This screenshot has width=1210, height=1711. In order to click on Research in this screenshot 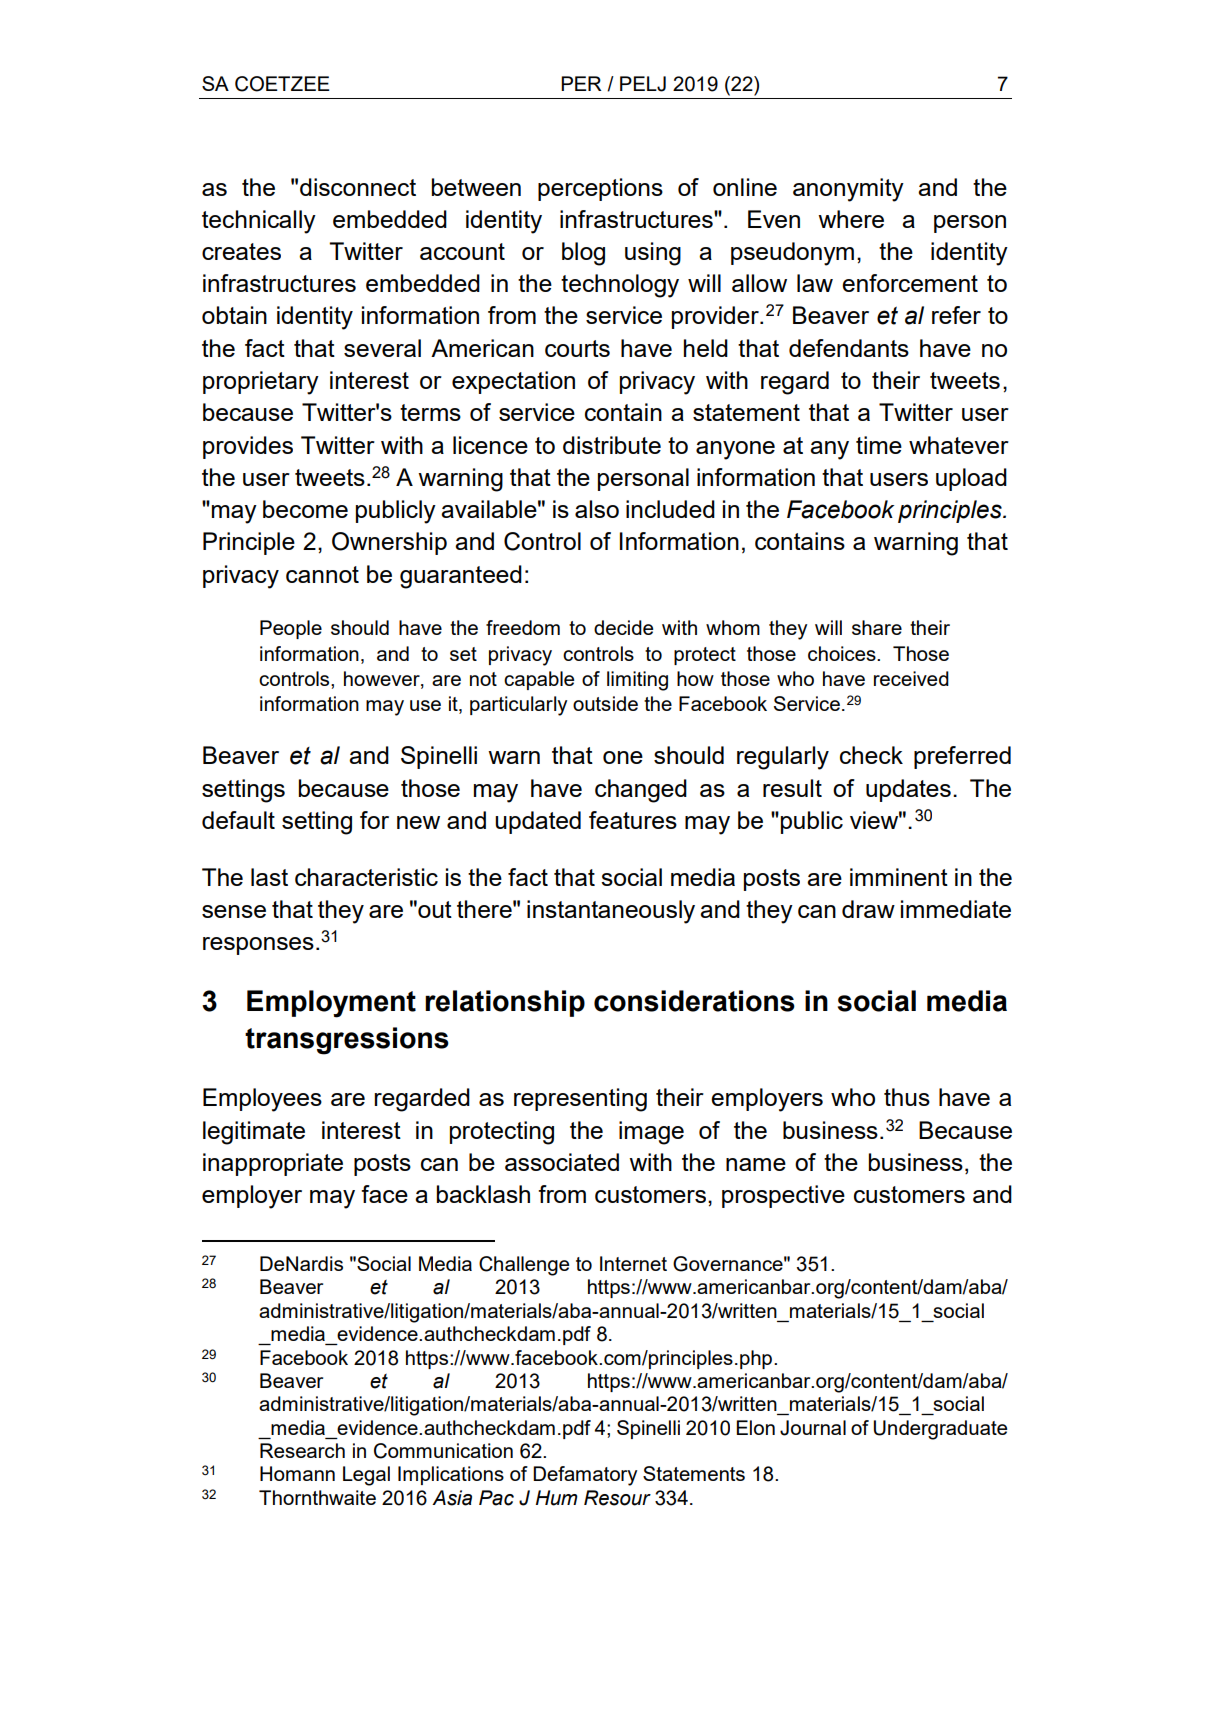, I will do `click(302, 1450)`.
